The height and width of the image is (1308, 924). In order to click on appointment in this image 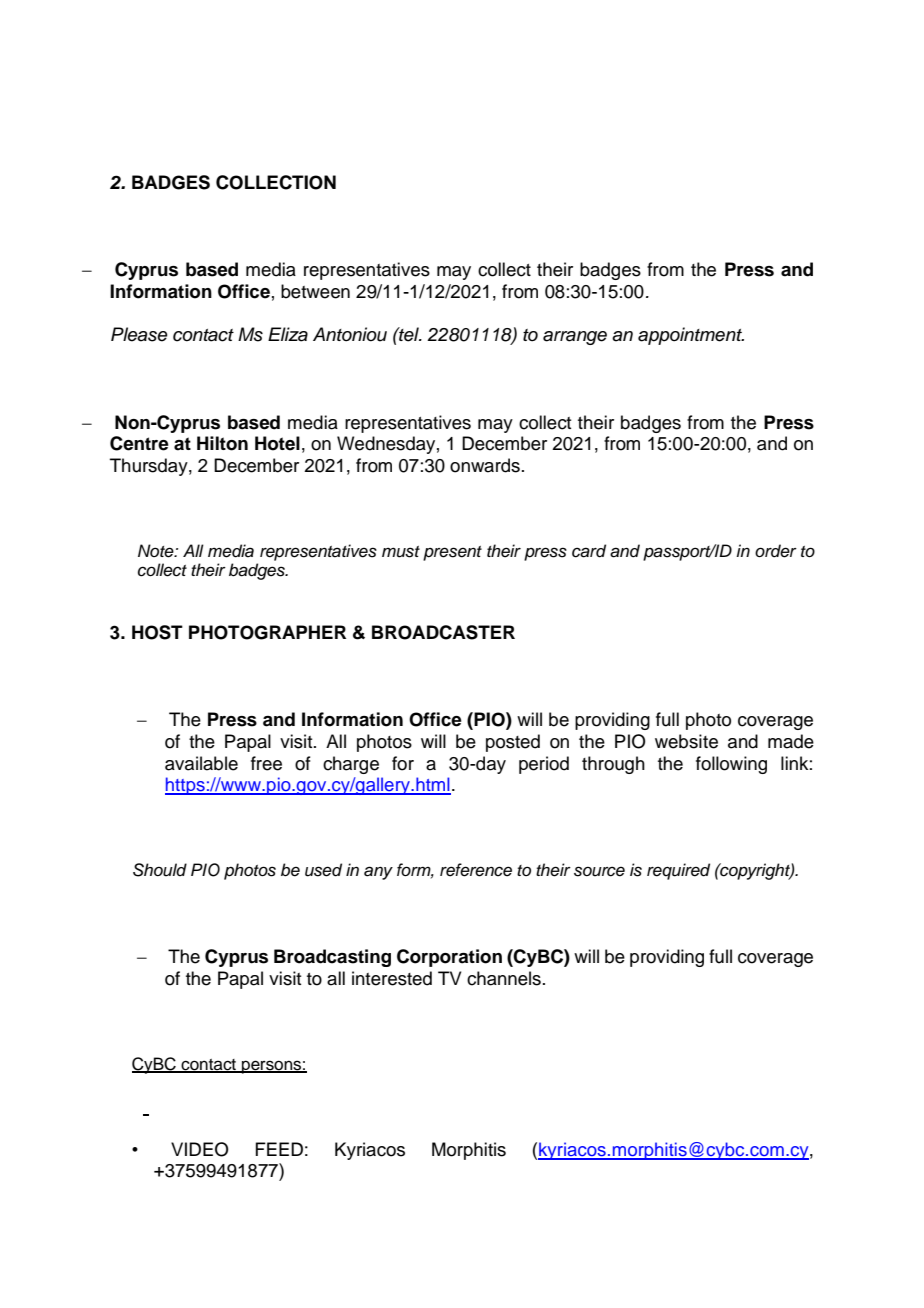, I will do `click(691, 336)`.
